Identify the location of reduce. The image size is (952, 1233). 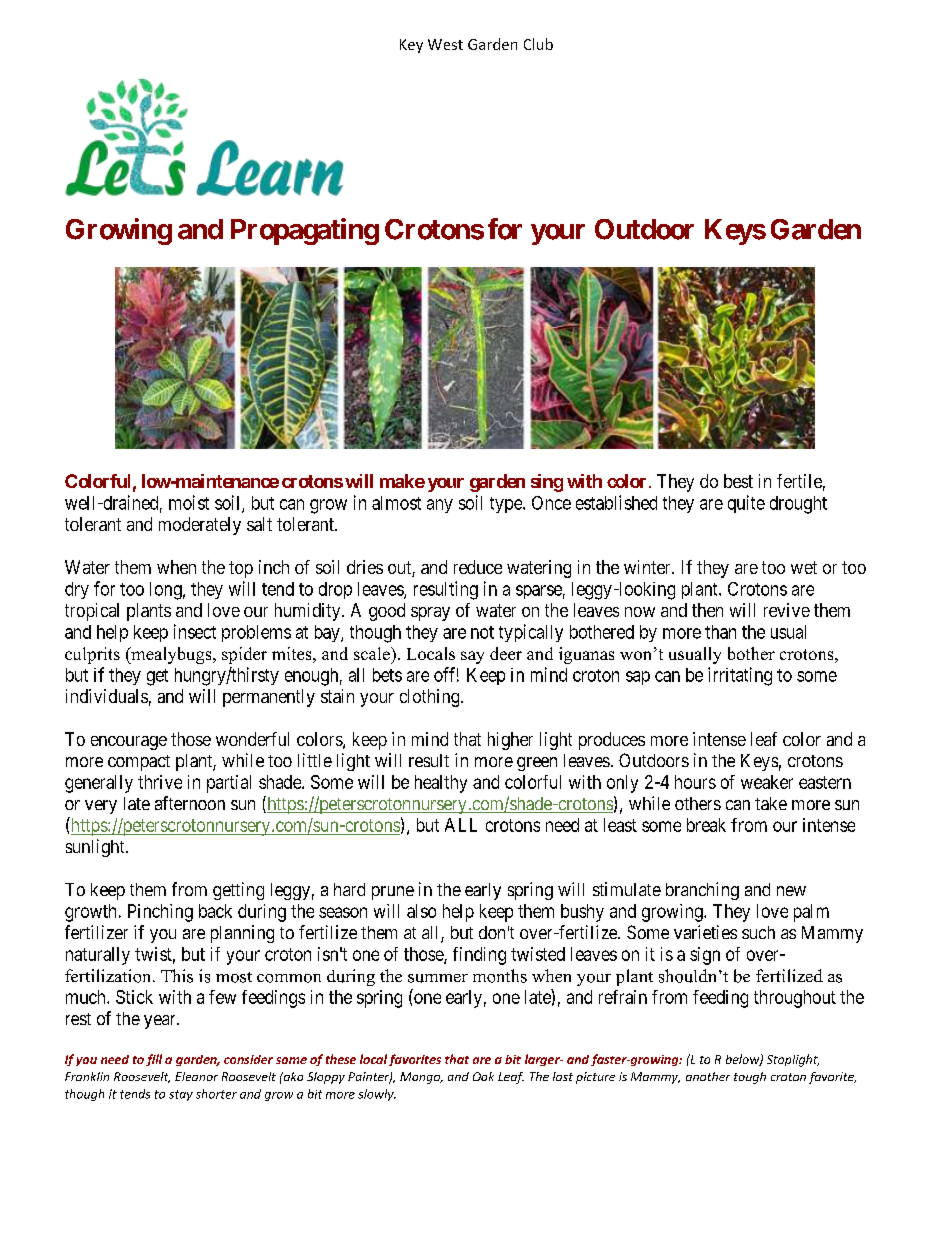
(478, 567).
